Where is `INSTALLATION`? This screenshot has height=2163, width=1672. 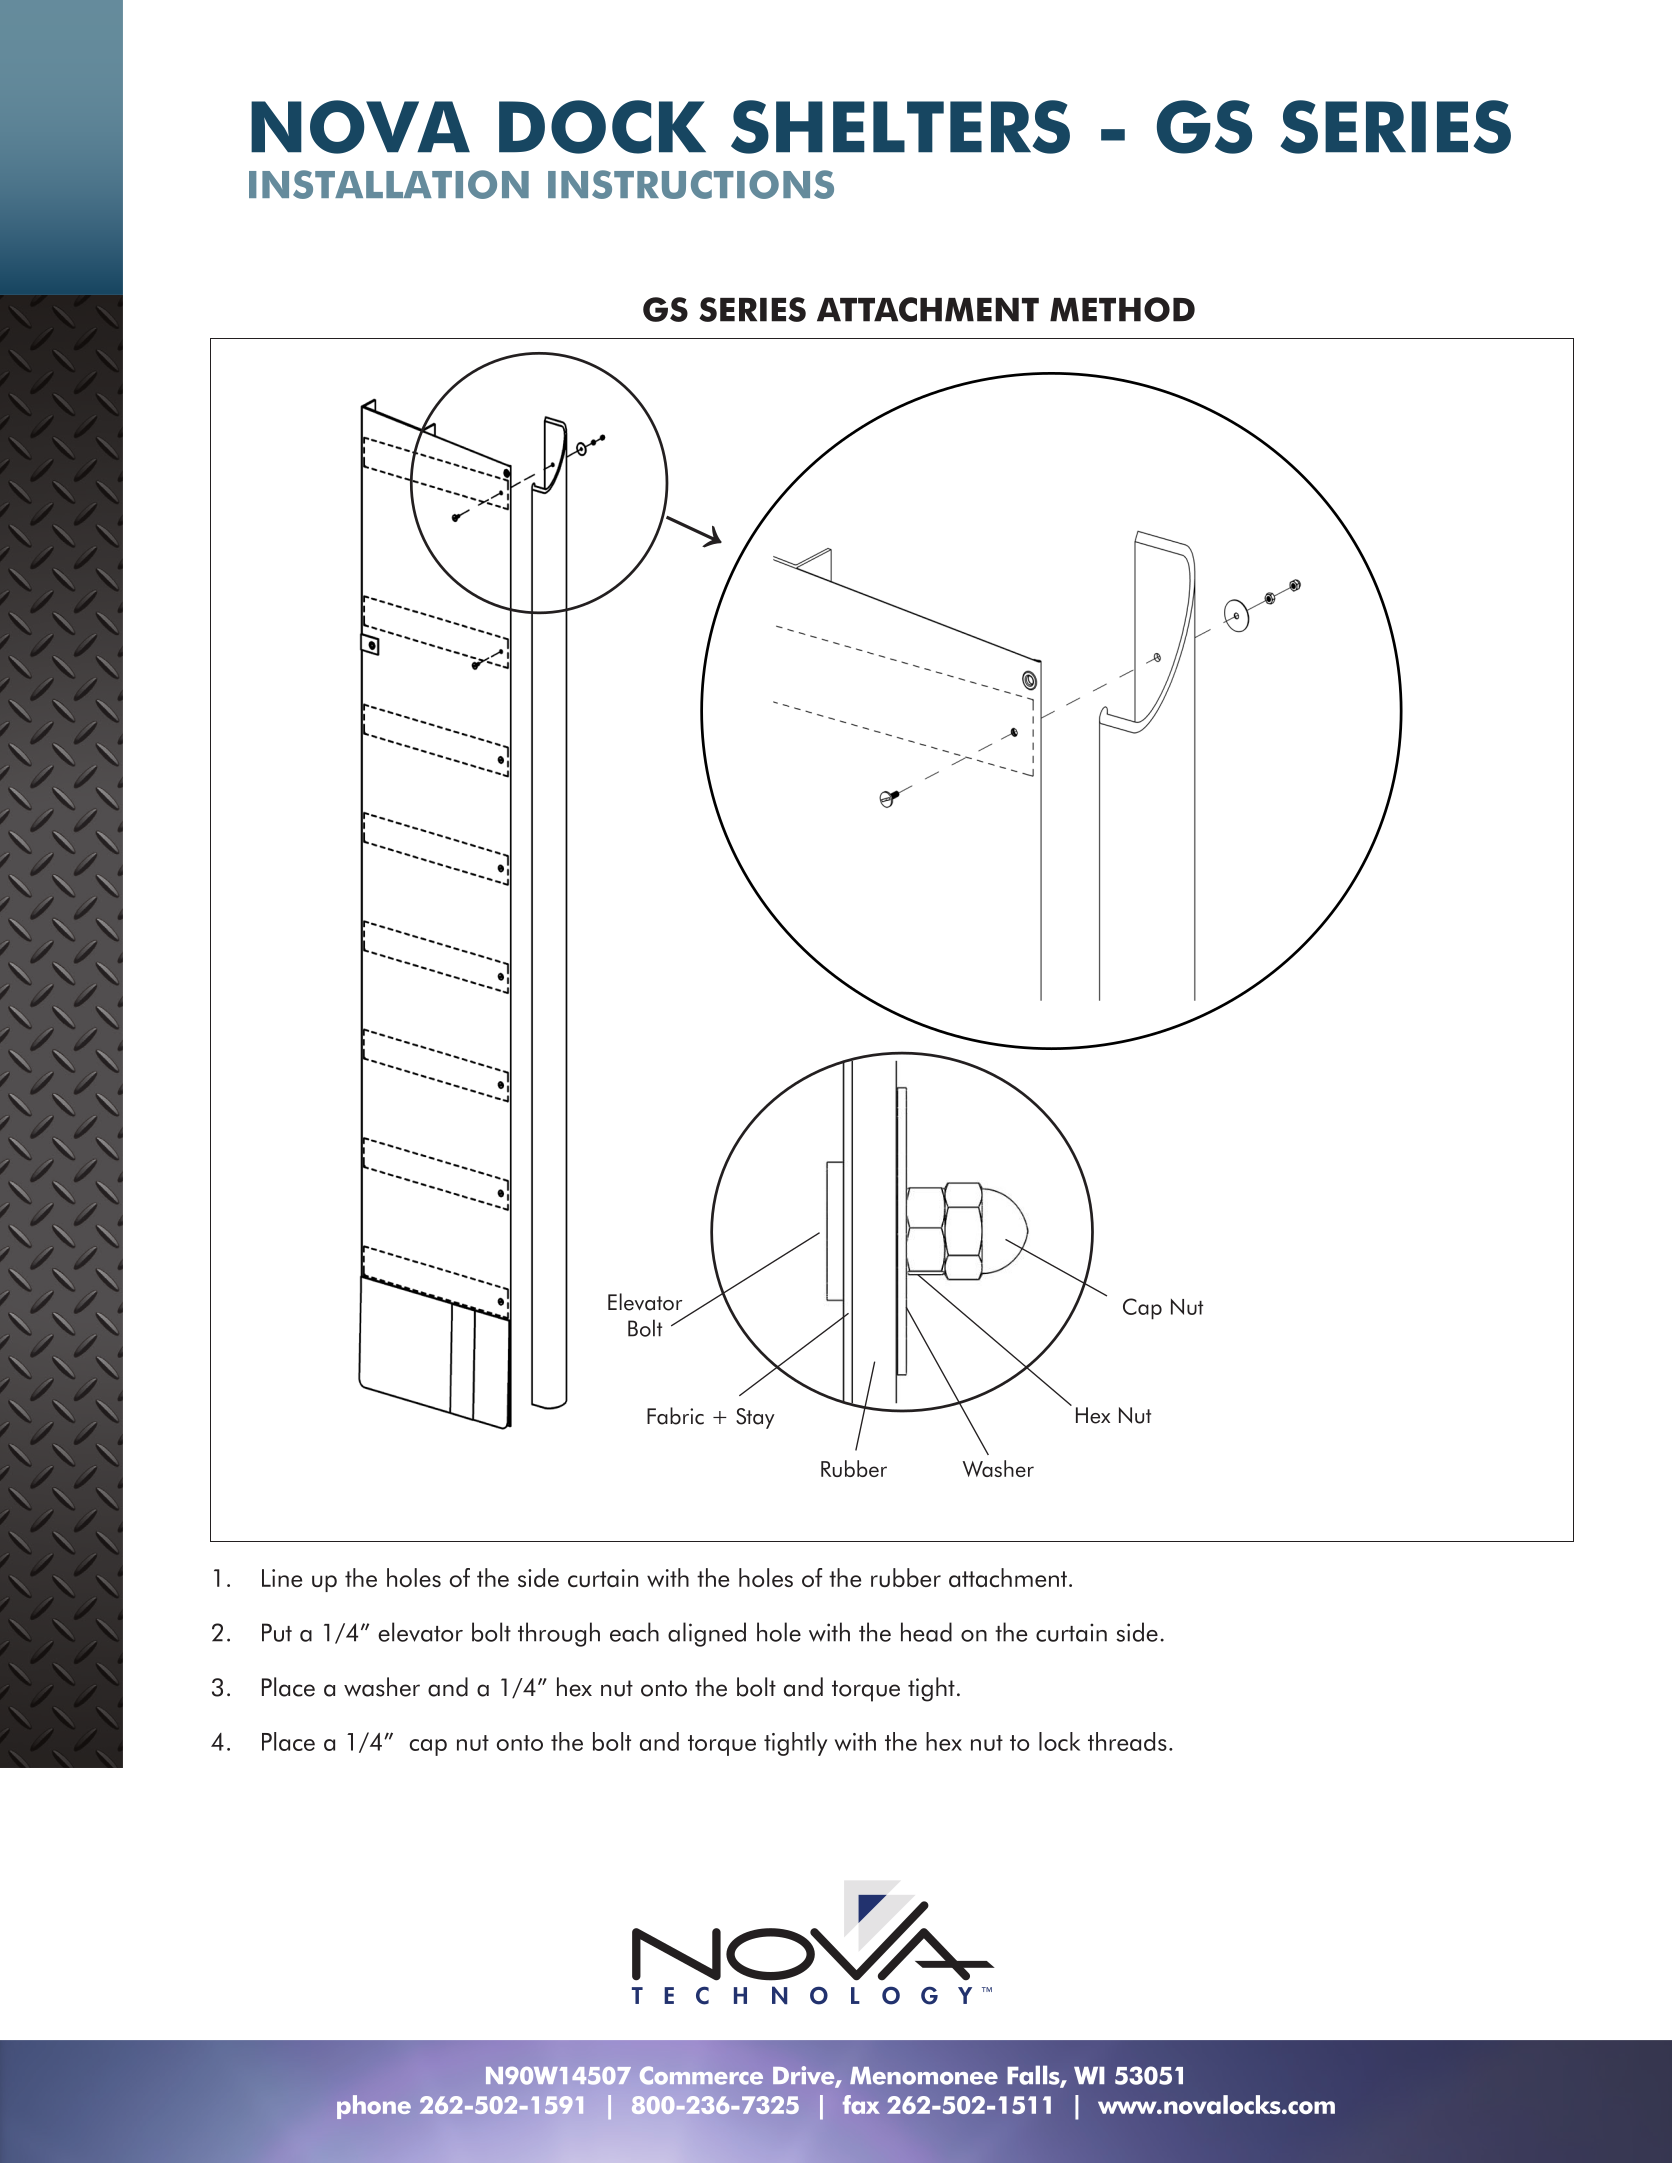 INSTALLATION is located at coordinates (389, 184).
